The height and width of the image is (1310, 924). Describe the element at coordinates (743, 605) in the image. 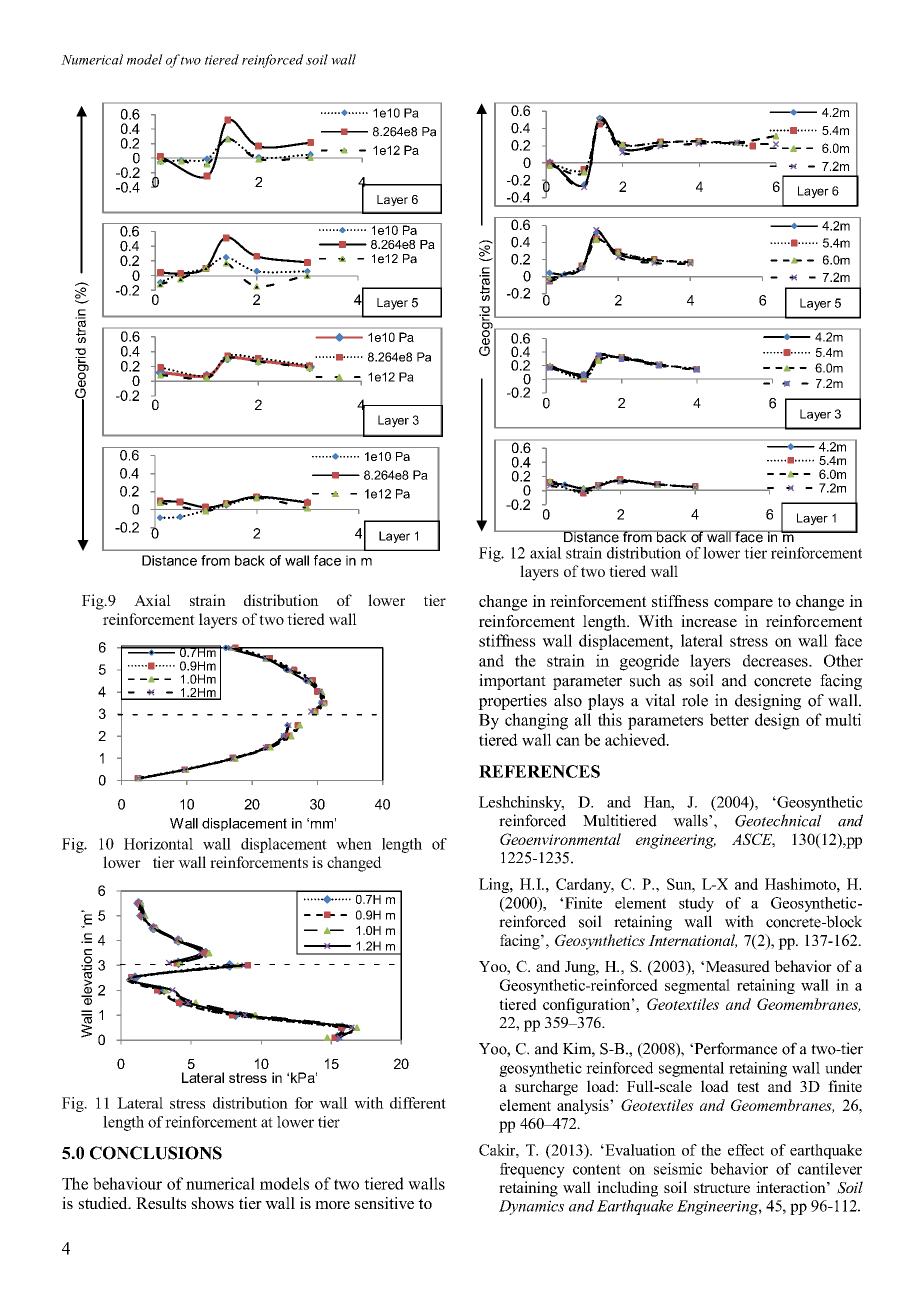

I see `compare` at that location.
